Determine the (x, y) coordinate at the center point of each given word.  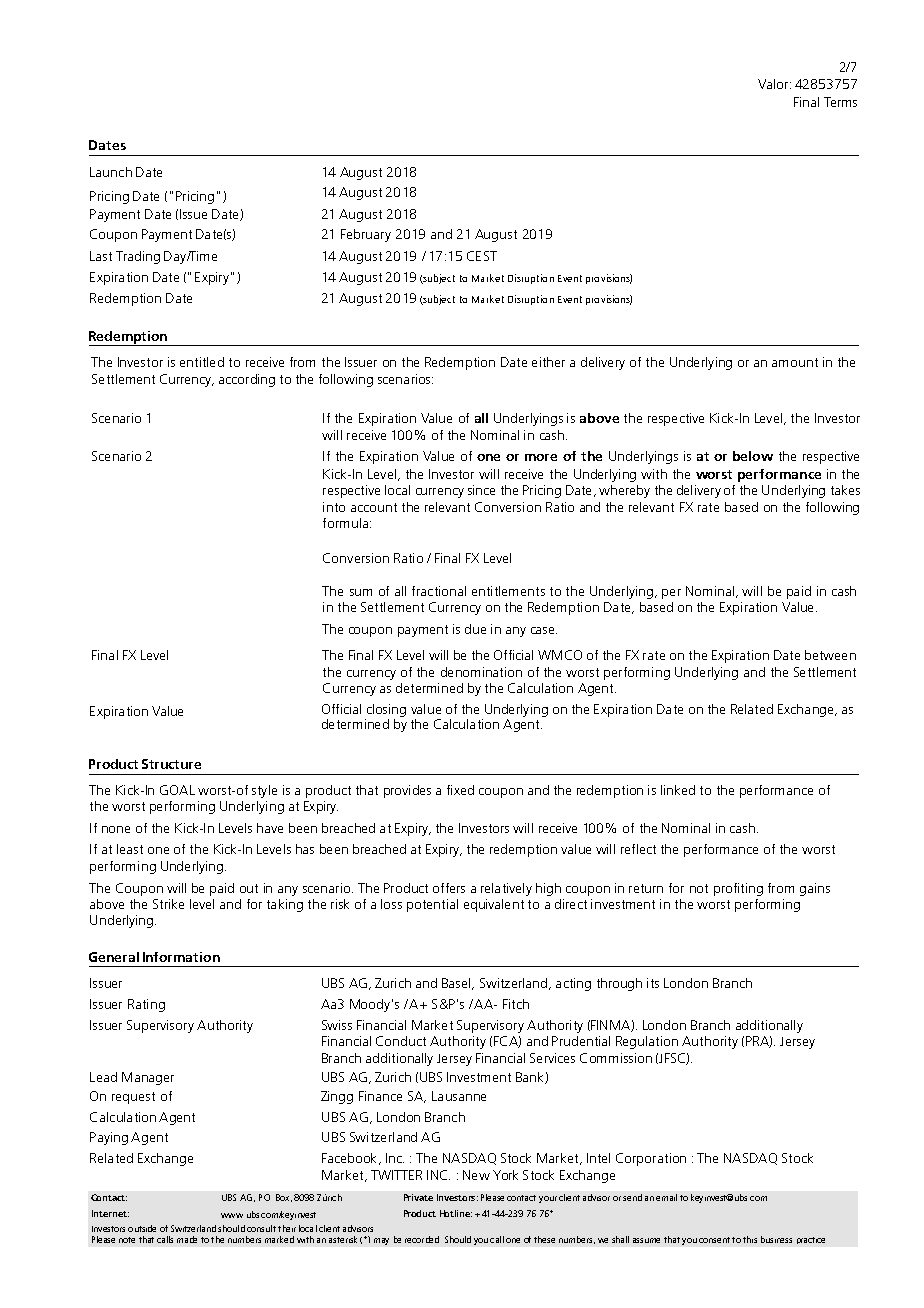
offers (449, 888)
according (247, 380)
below (753, 456)
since (481, 490)
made (187, 1239)
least (130, 849)
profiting (738, 889)
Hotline (456, 1213)
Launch (111, 172)
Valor (774, 84)
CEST (482, 256)
